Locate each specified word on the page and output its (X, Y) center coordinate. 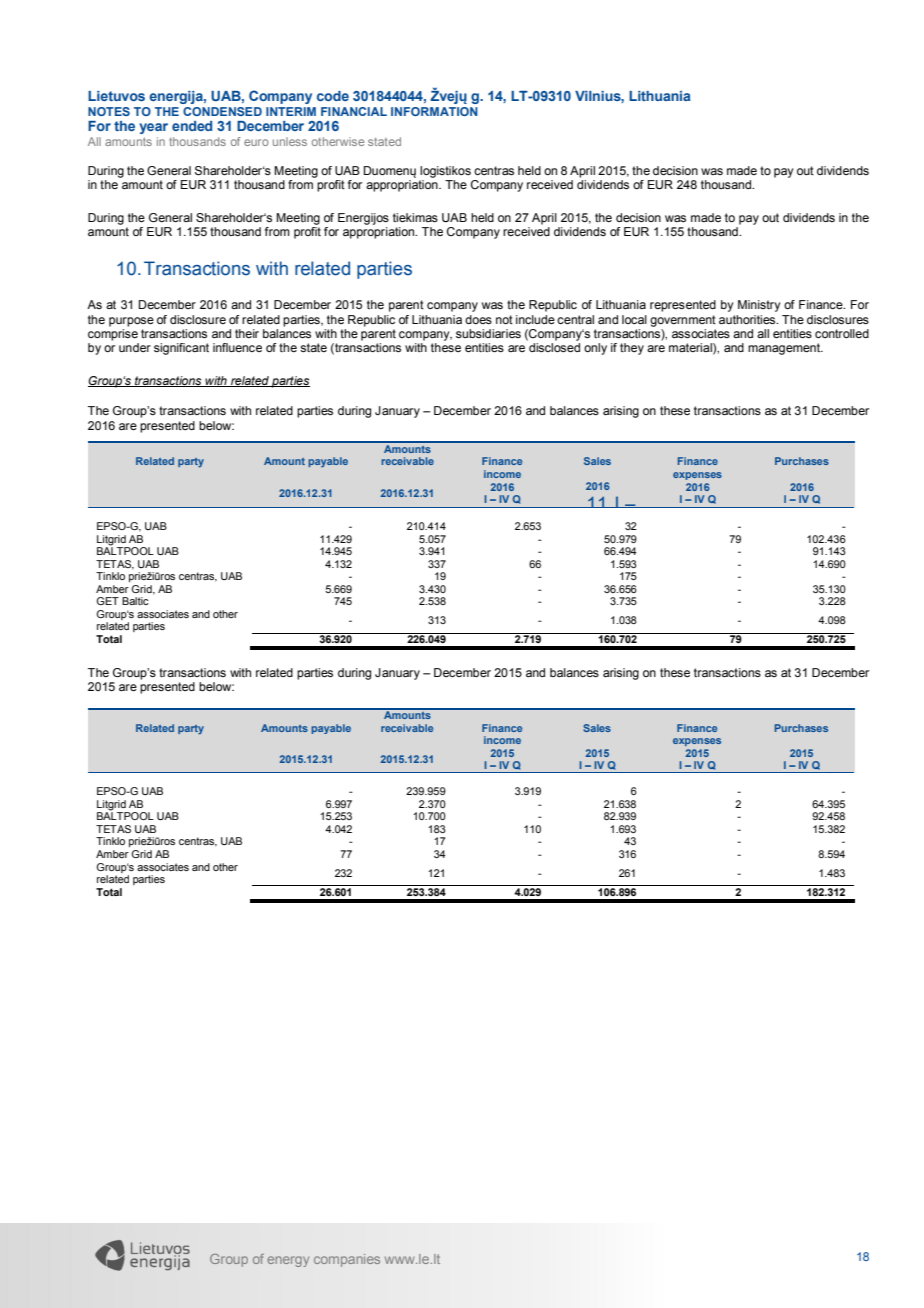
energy (288, 1261)
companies (347, 1260)
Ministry (759, 306)
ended (192, 126)
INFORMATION (434, 111)
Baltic (135, 601)
